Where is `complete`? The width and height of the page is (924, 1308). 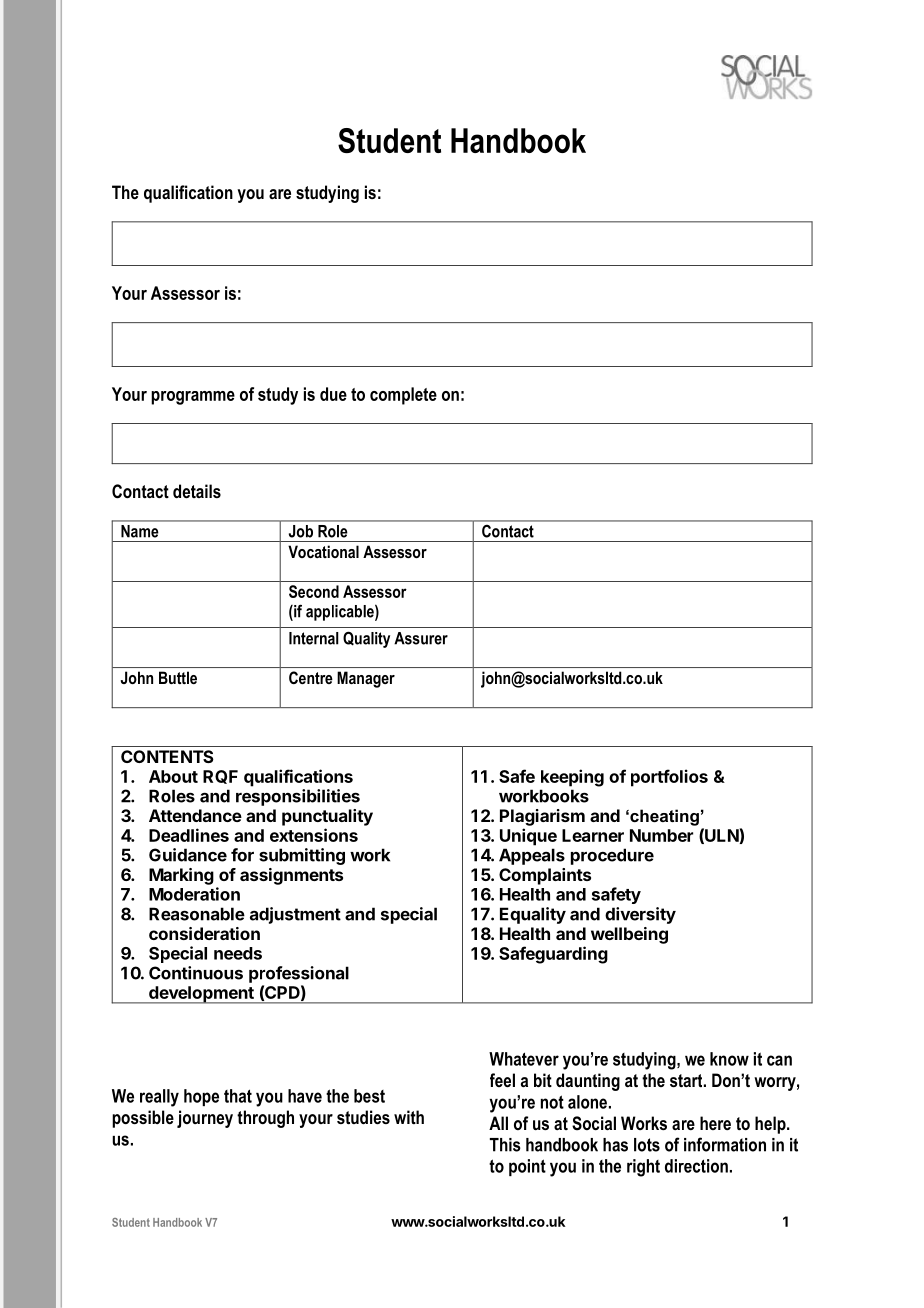
complete is located at coordinates (403, 396).
